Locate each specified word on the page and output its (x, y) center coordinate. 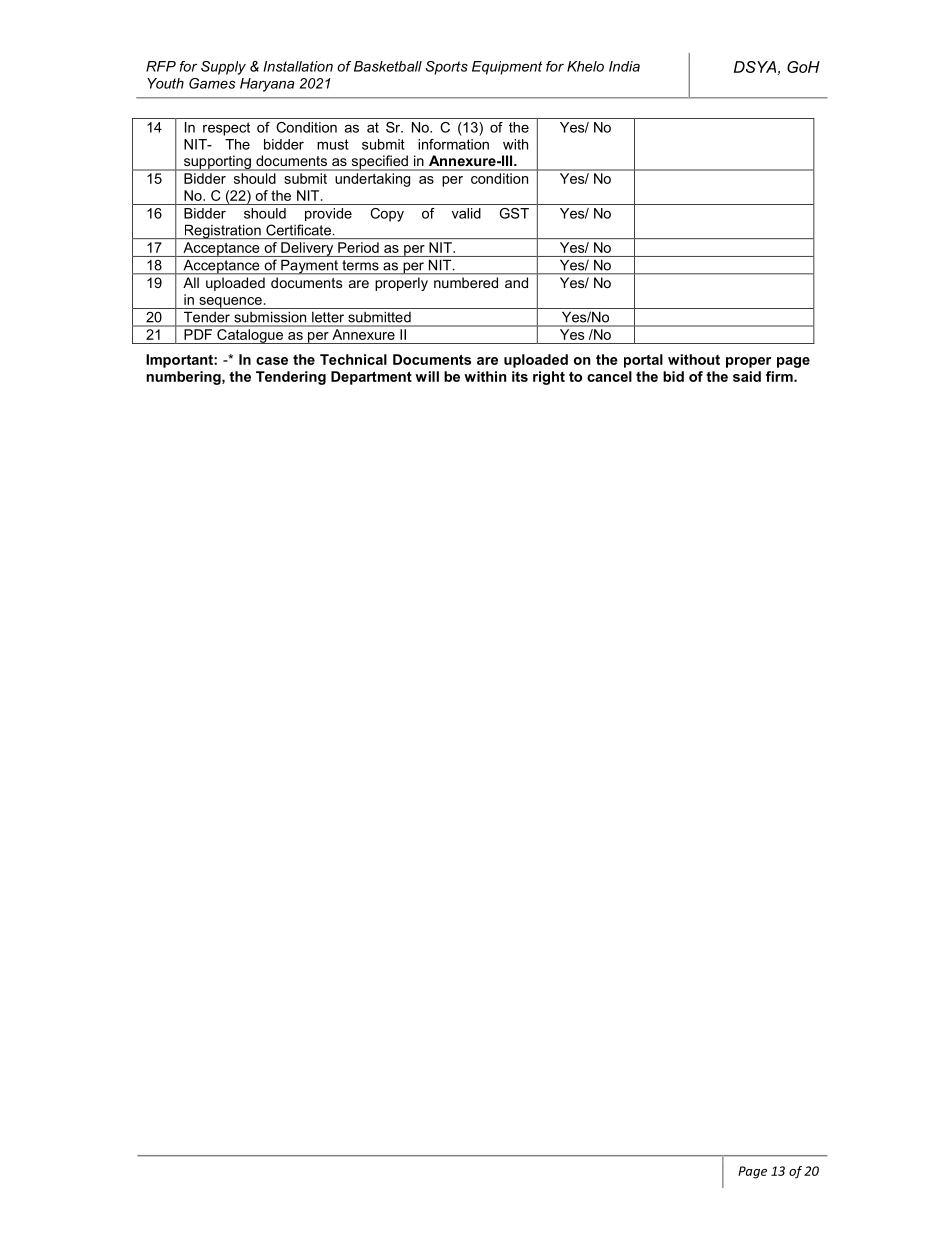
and (516, 282)
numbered (466, 282)
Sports (447, 68)
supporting (217, 163)
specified (379, 163)
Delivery (307, 249)
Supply (223, 68)
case (272, 361)
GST (514, 213)
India (624, 66)
